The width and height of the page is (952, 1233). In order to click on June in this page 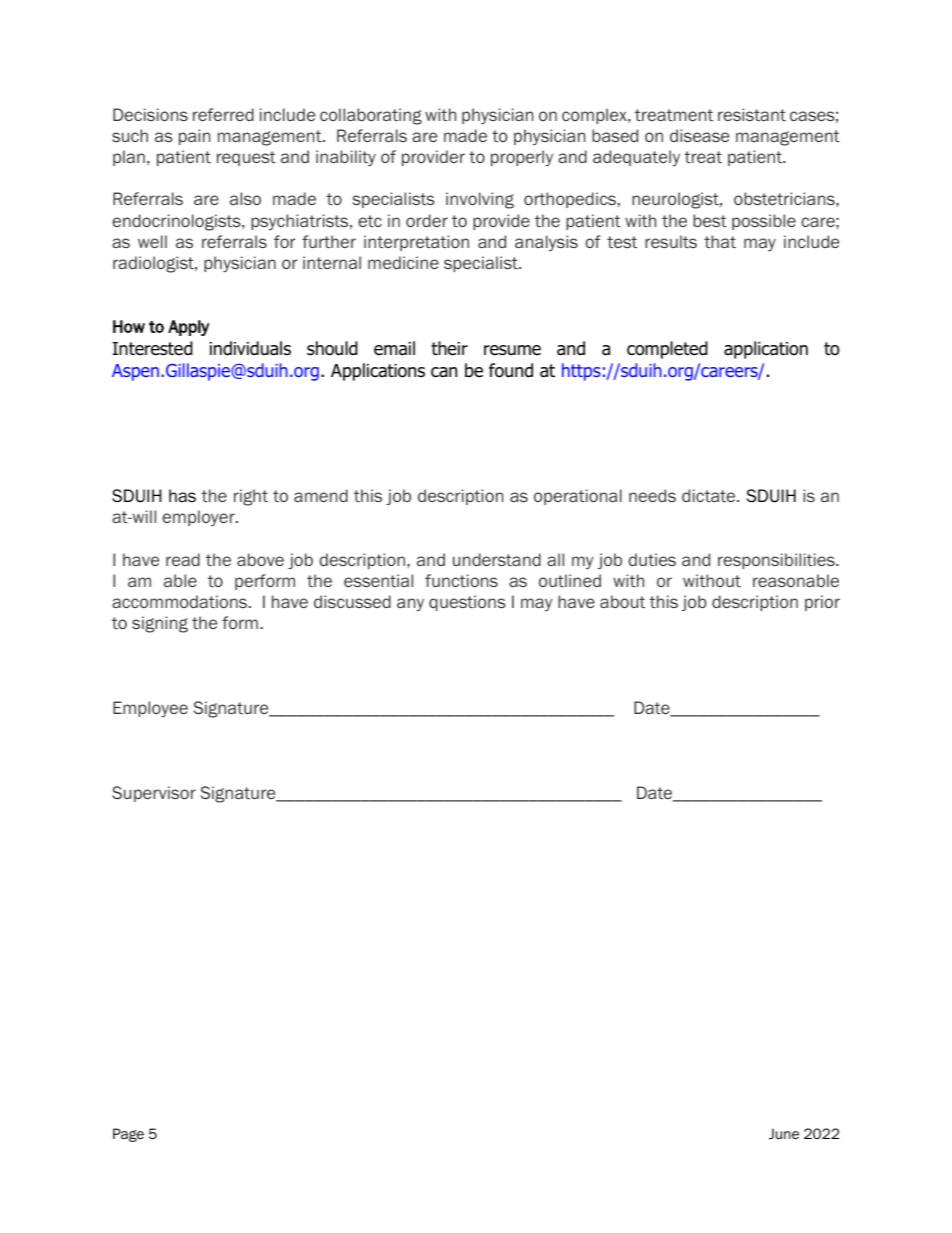, I will do `click(784, 1134)`.
